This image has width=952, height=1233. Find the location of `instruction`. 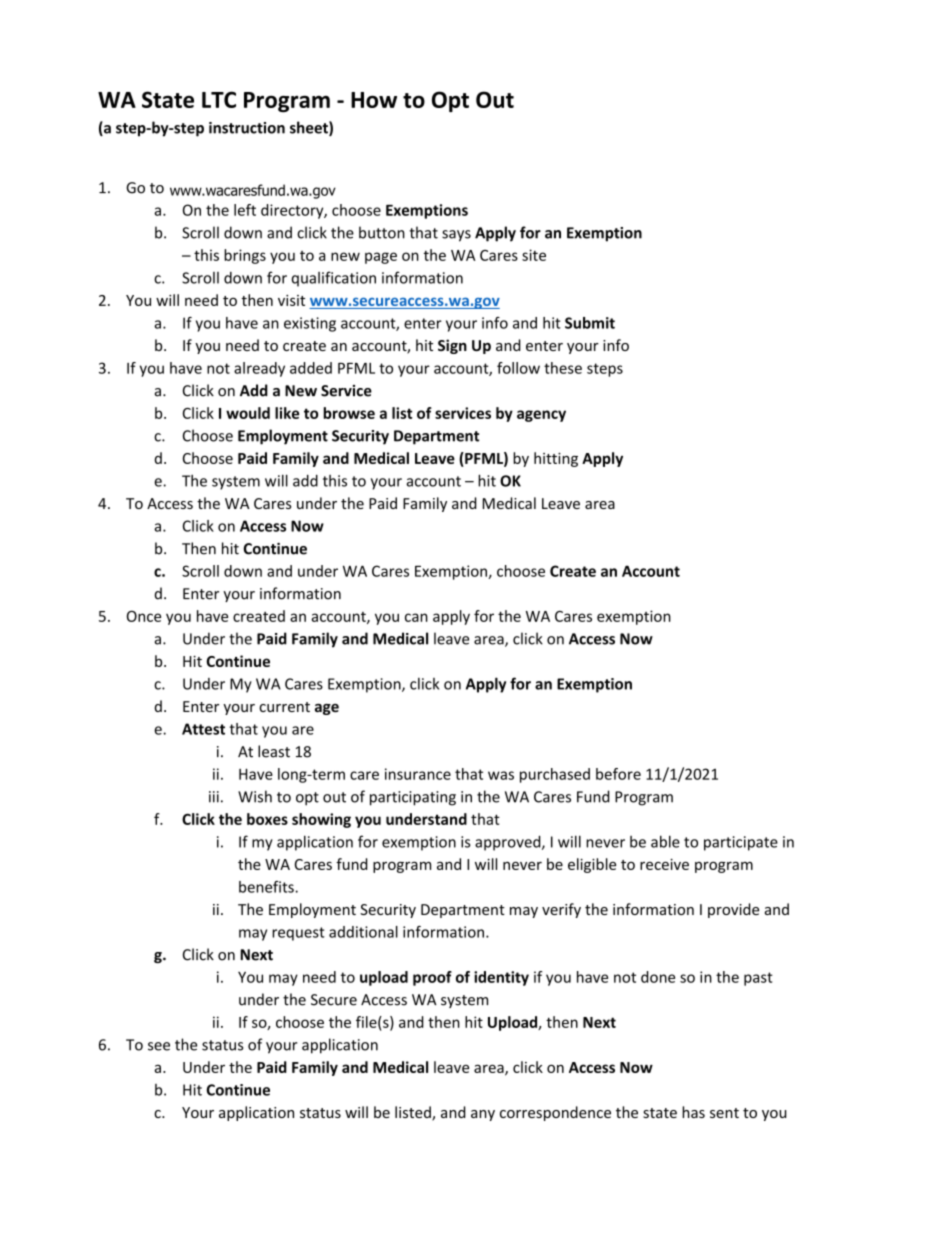

instruction is located at coordinates (247, 128).
